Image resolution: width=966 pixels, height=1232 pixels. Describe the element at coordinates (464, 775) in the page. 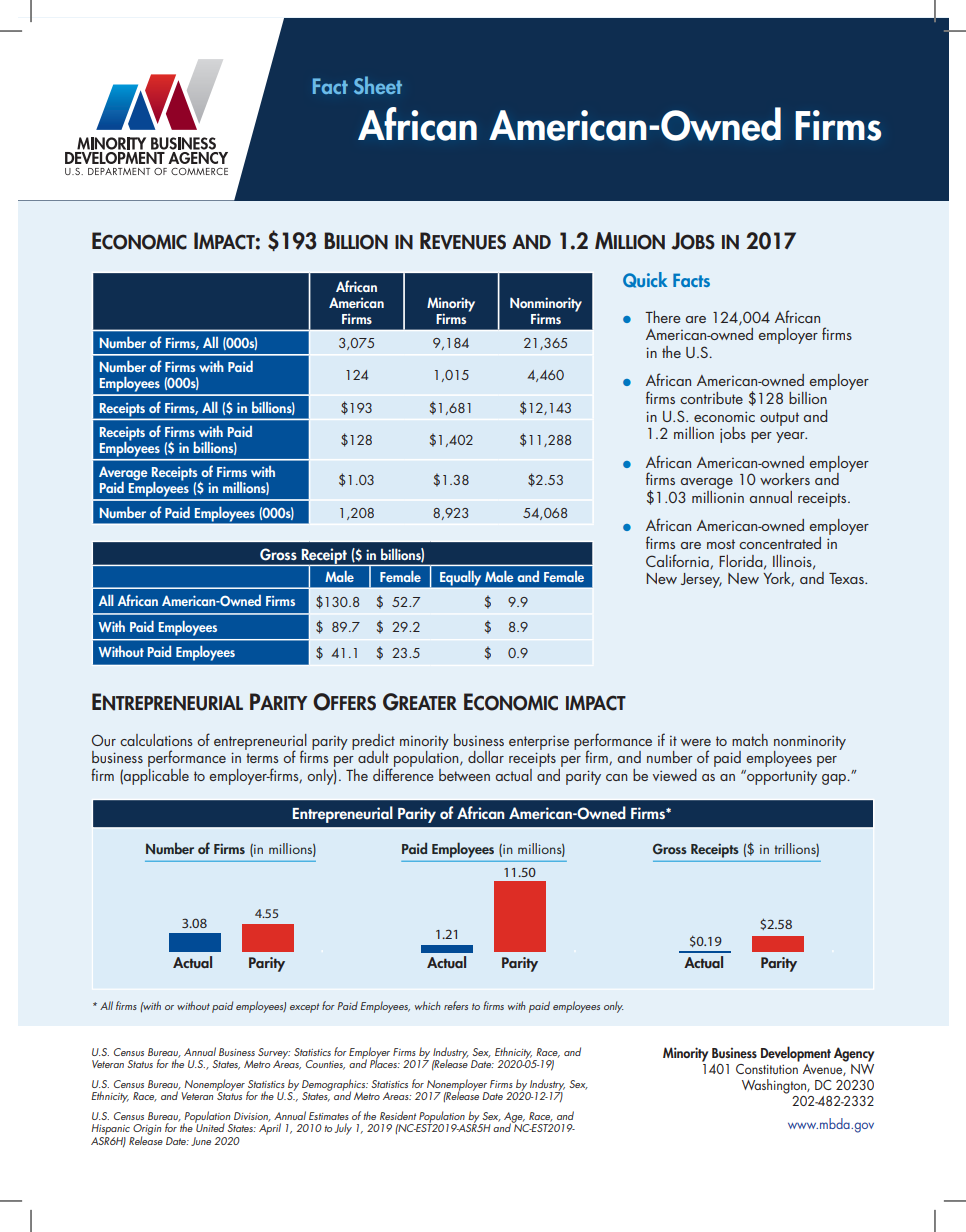

I see `between` at that location.
